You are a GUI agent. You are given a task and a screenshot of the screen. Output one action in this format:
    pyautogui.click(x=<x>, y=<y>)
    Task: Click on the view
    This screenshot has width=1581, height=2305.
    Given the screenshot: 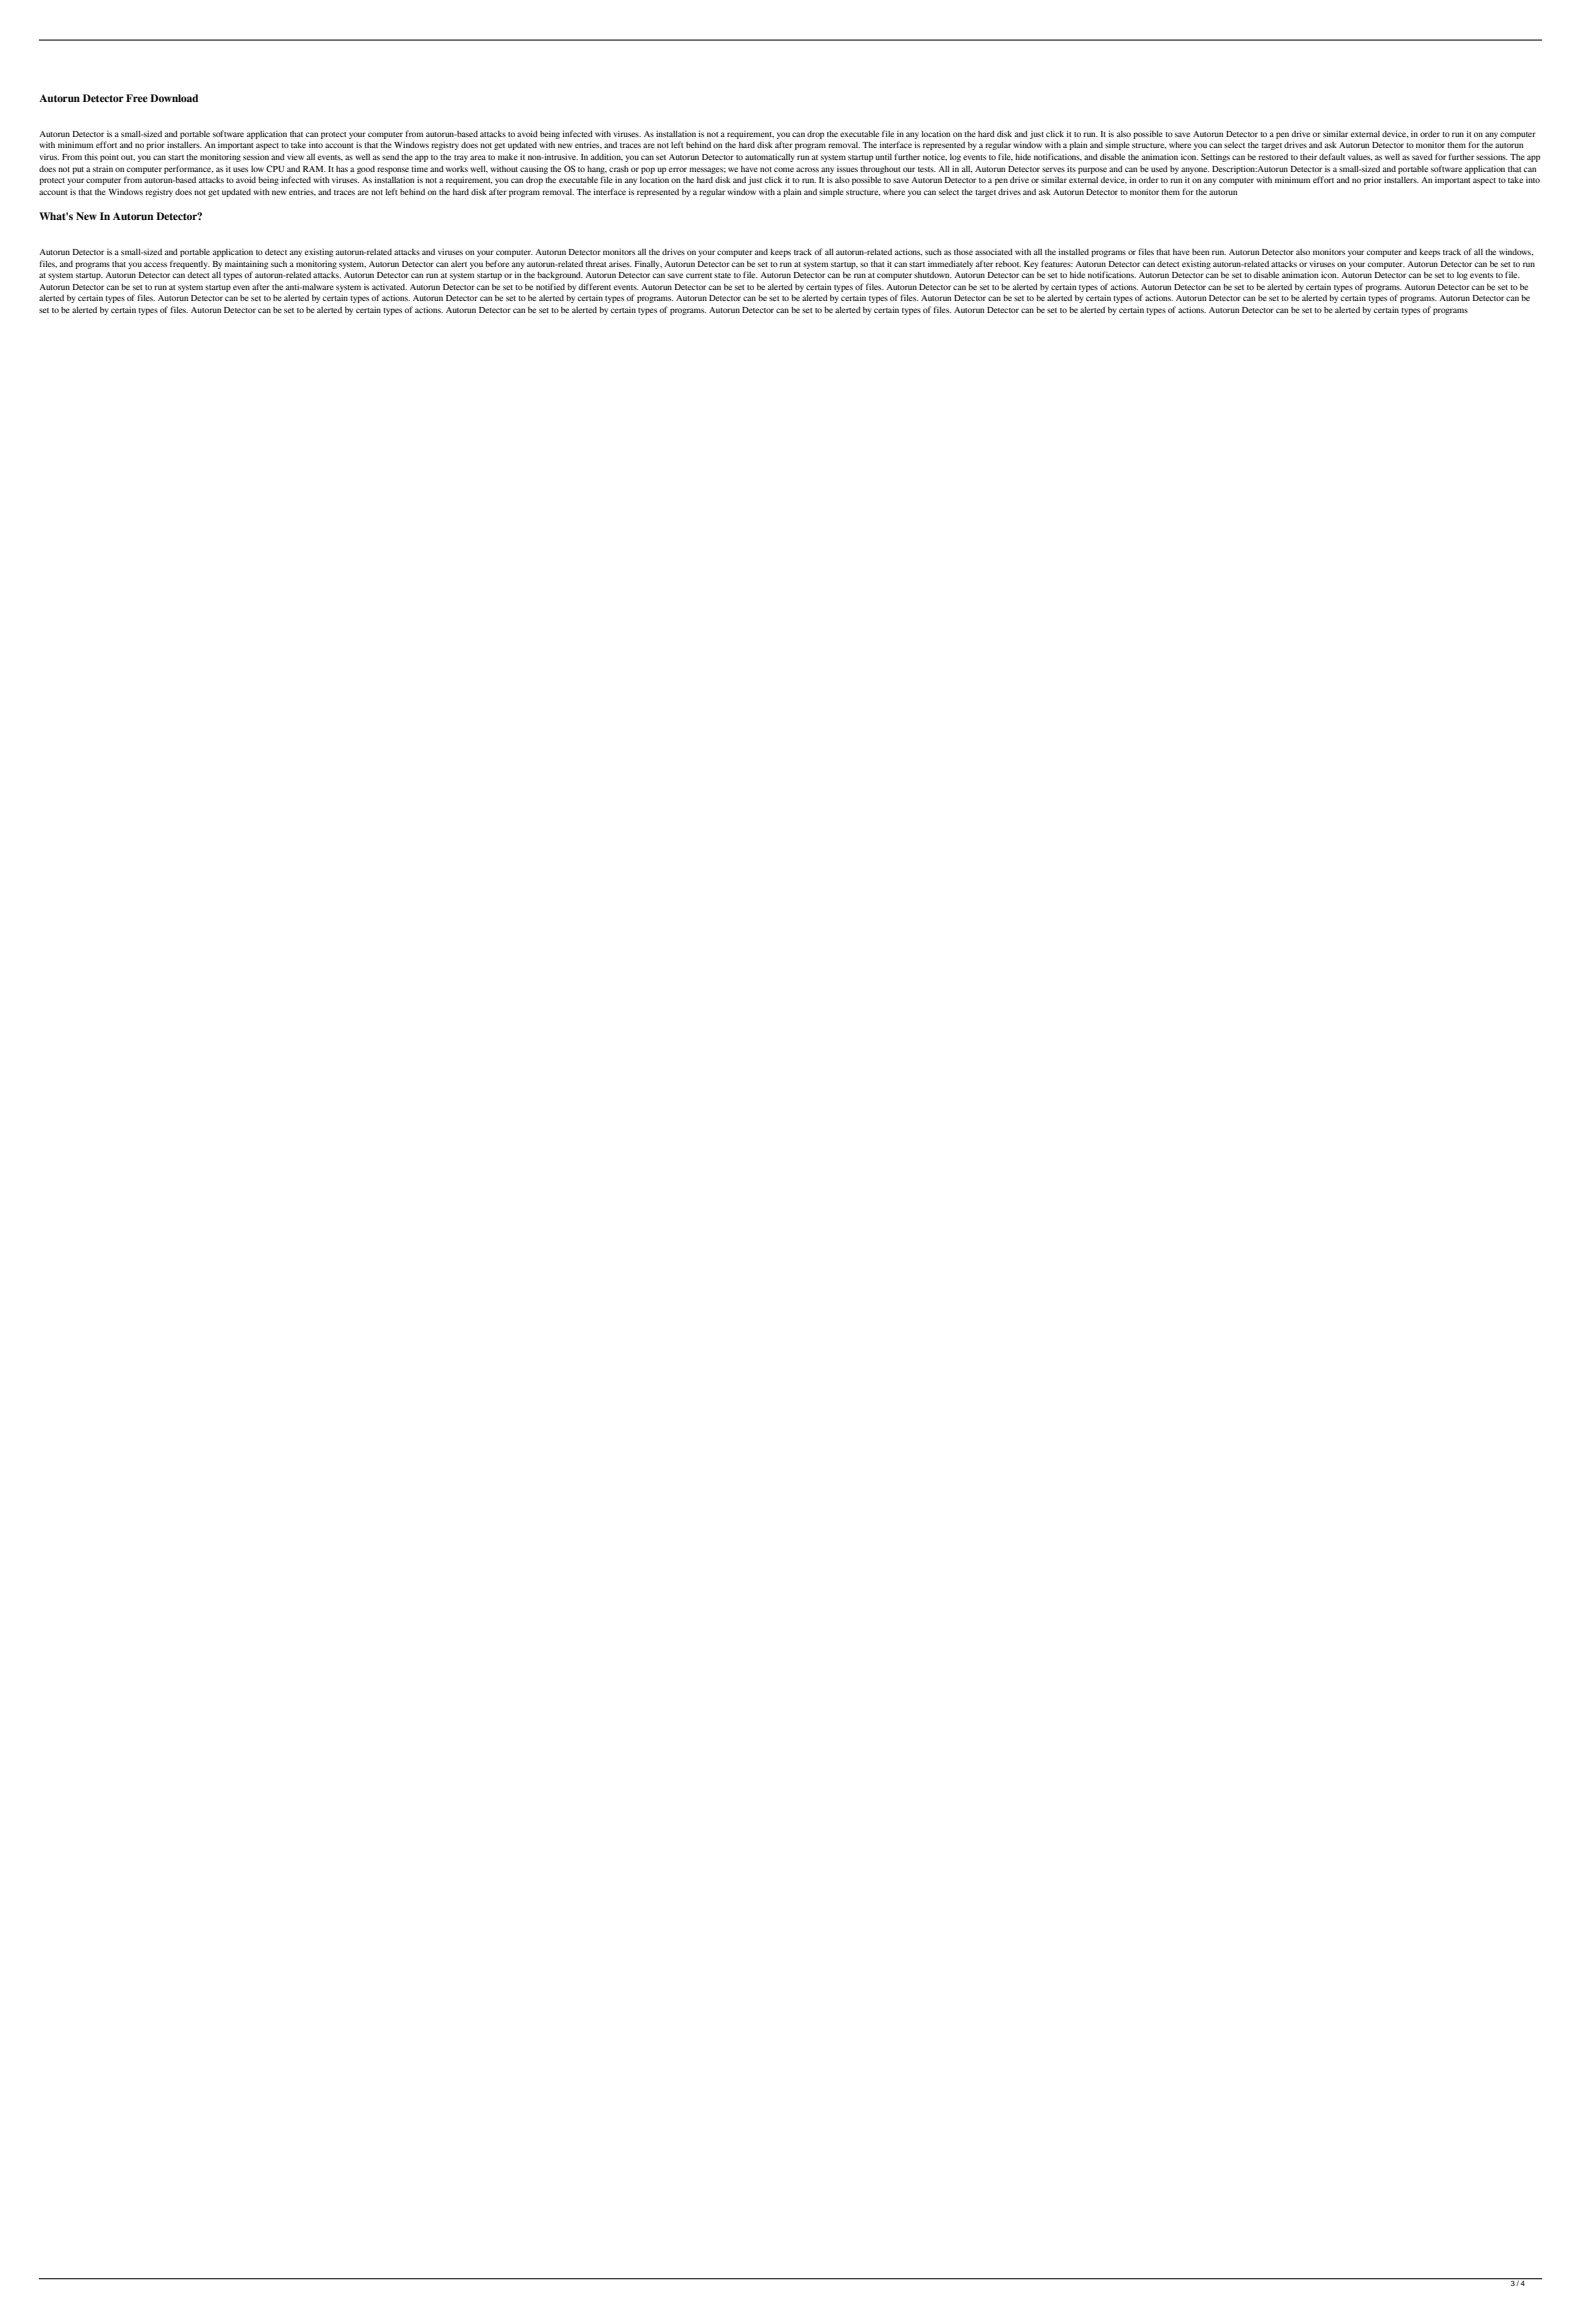 What is the action you would take?
    pyautogui.click(x=295, y=156)
